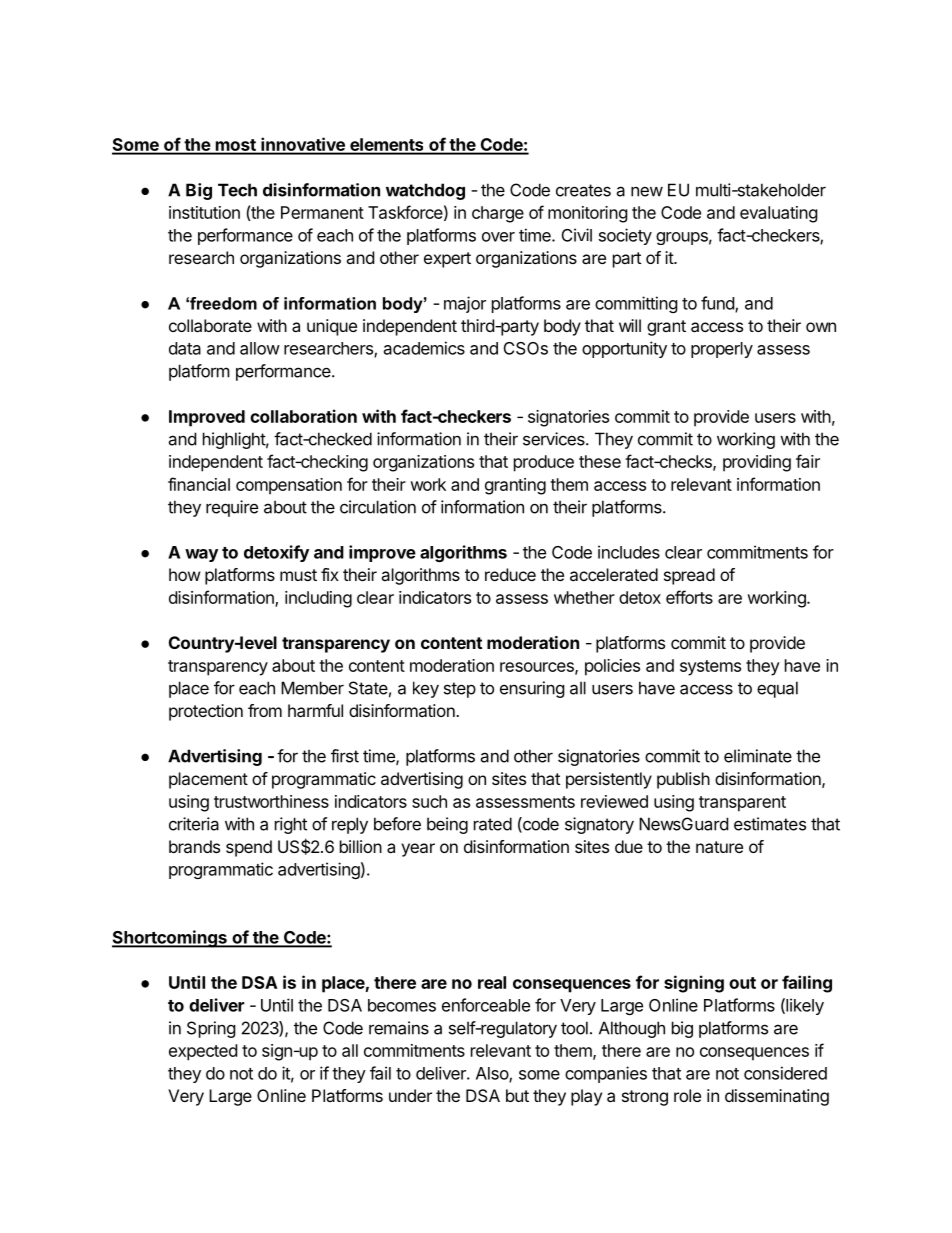 The image size is (952, 1233). Describe the element at coordinates (460, 690) in the screenshot. I see `step` at that location.
